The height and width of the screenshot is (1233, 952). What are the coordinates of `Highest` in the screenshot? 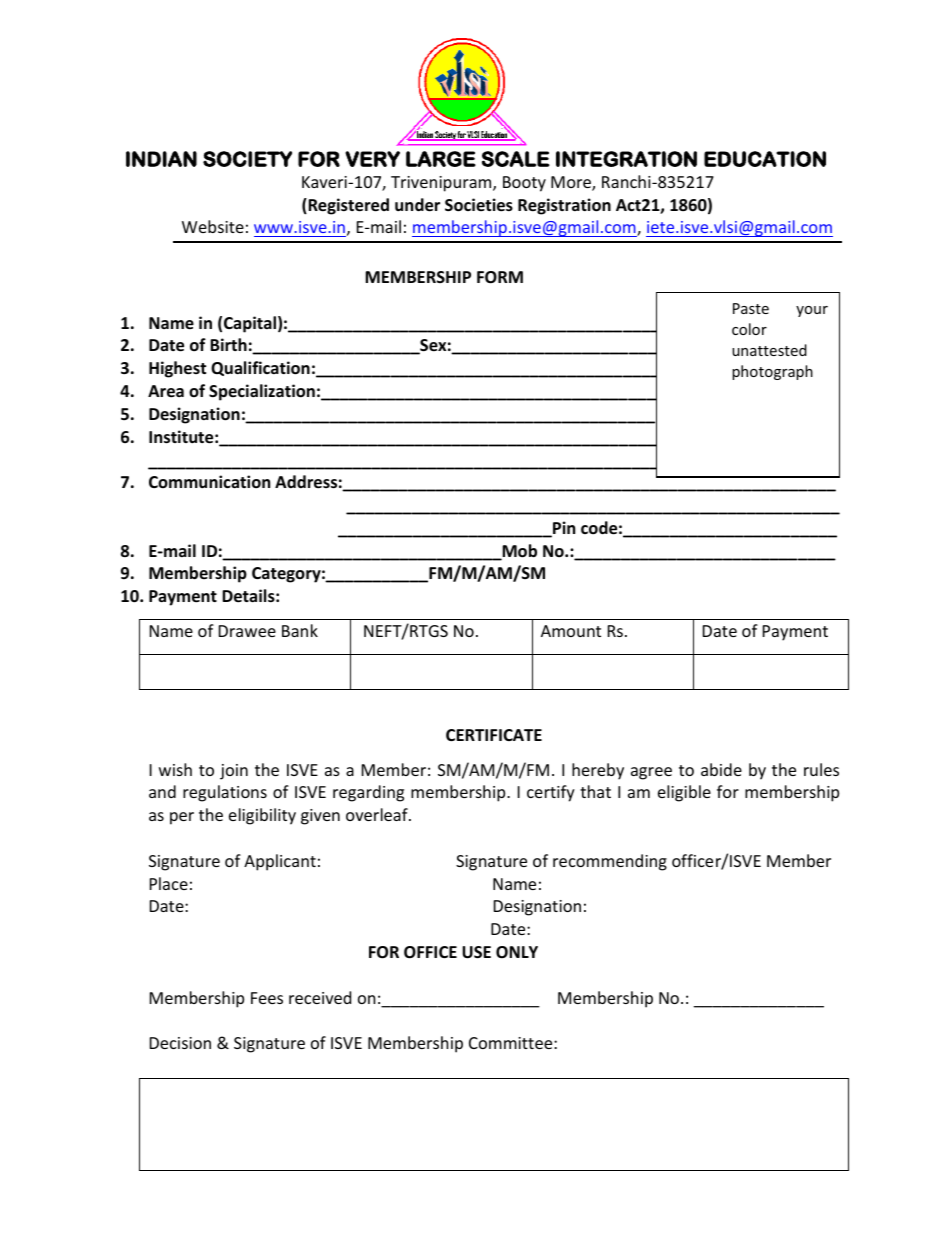 It's located at (177, 369).
